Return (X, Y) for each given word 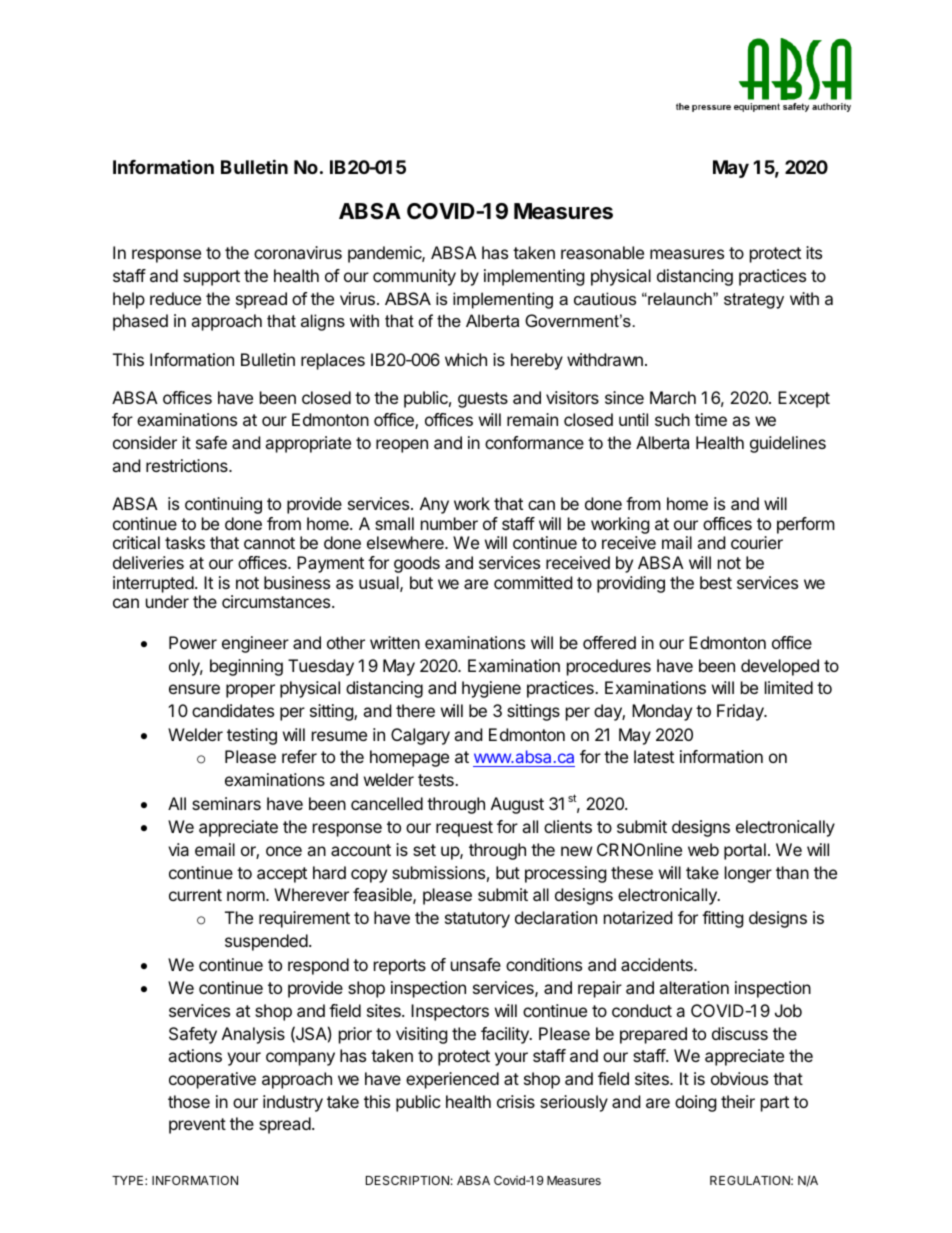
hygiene (491, 689)
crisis (516, 1101)
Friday (741, 712)
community (414, 277)
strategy (754, 301)
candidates (233, 710)
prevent (197, 1126)
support (211, 278)
